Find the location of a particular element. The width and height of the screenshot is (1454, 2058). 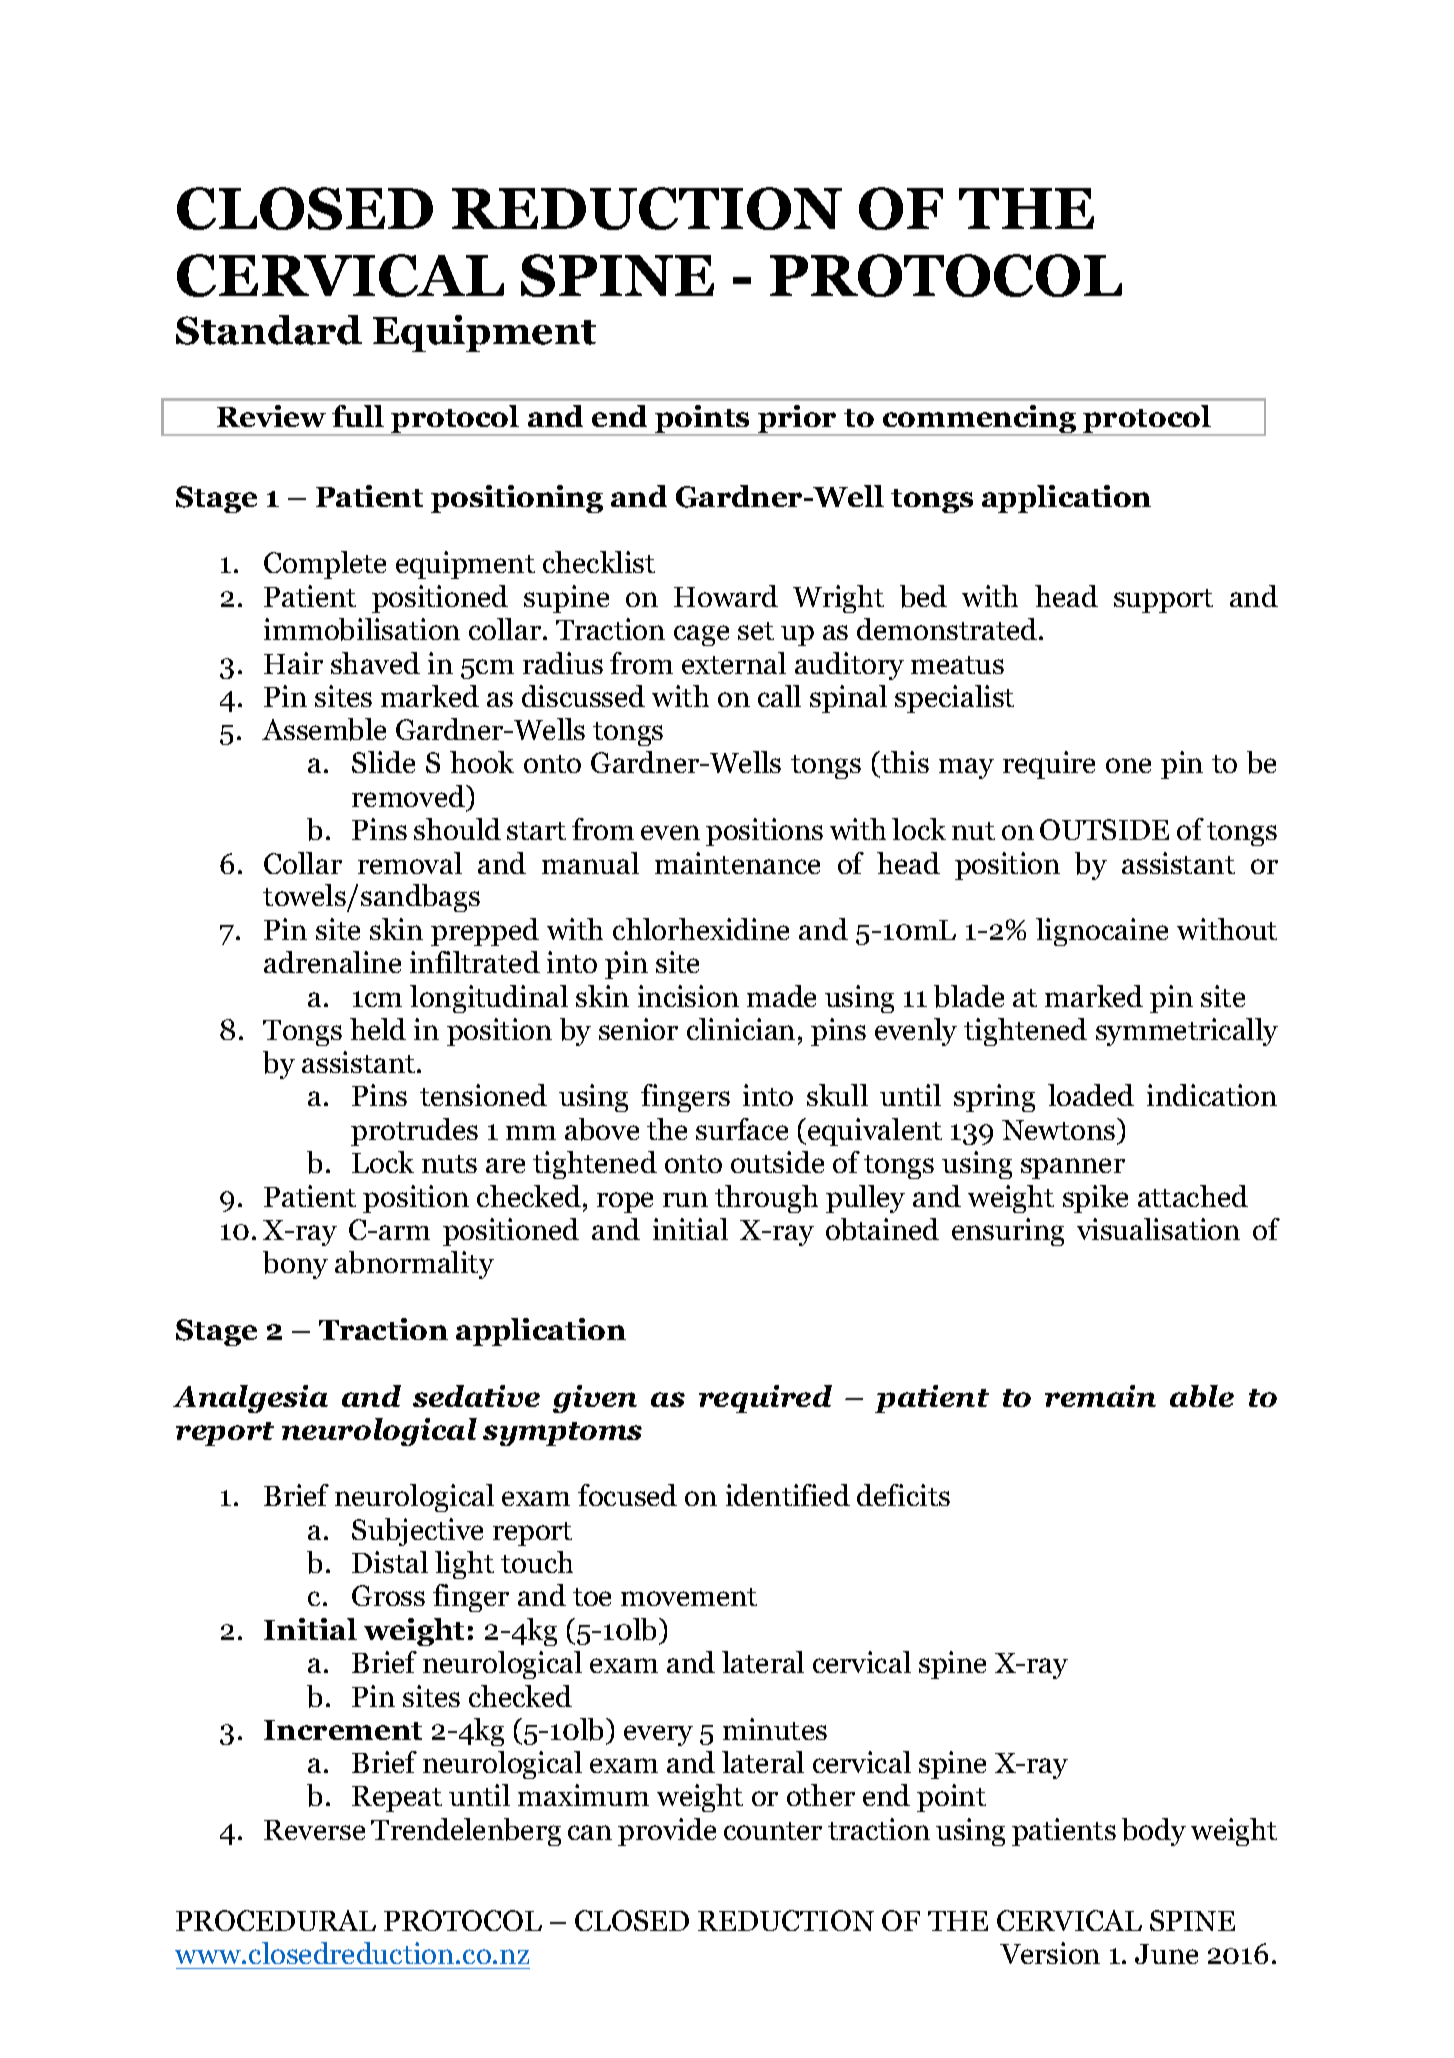

commencing is located at coordinates (980, 420).
